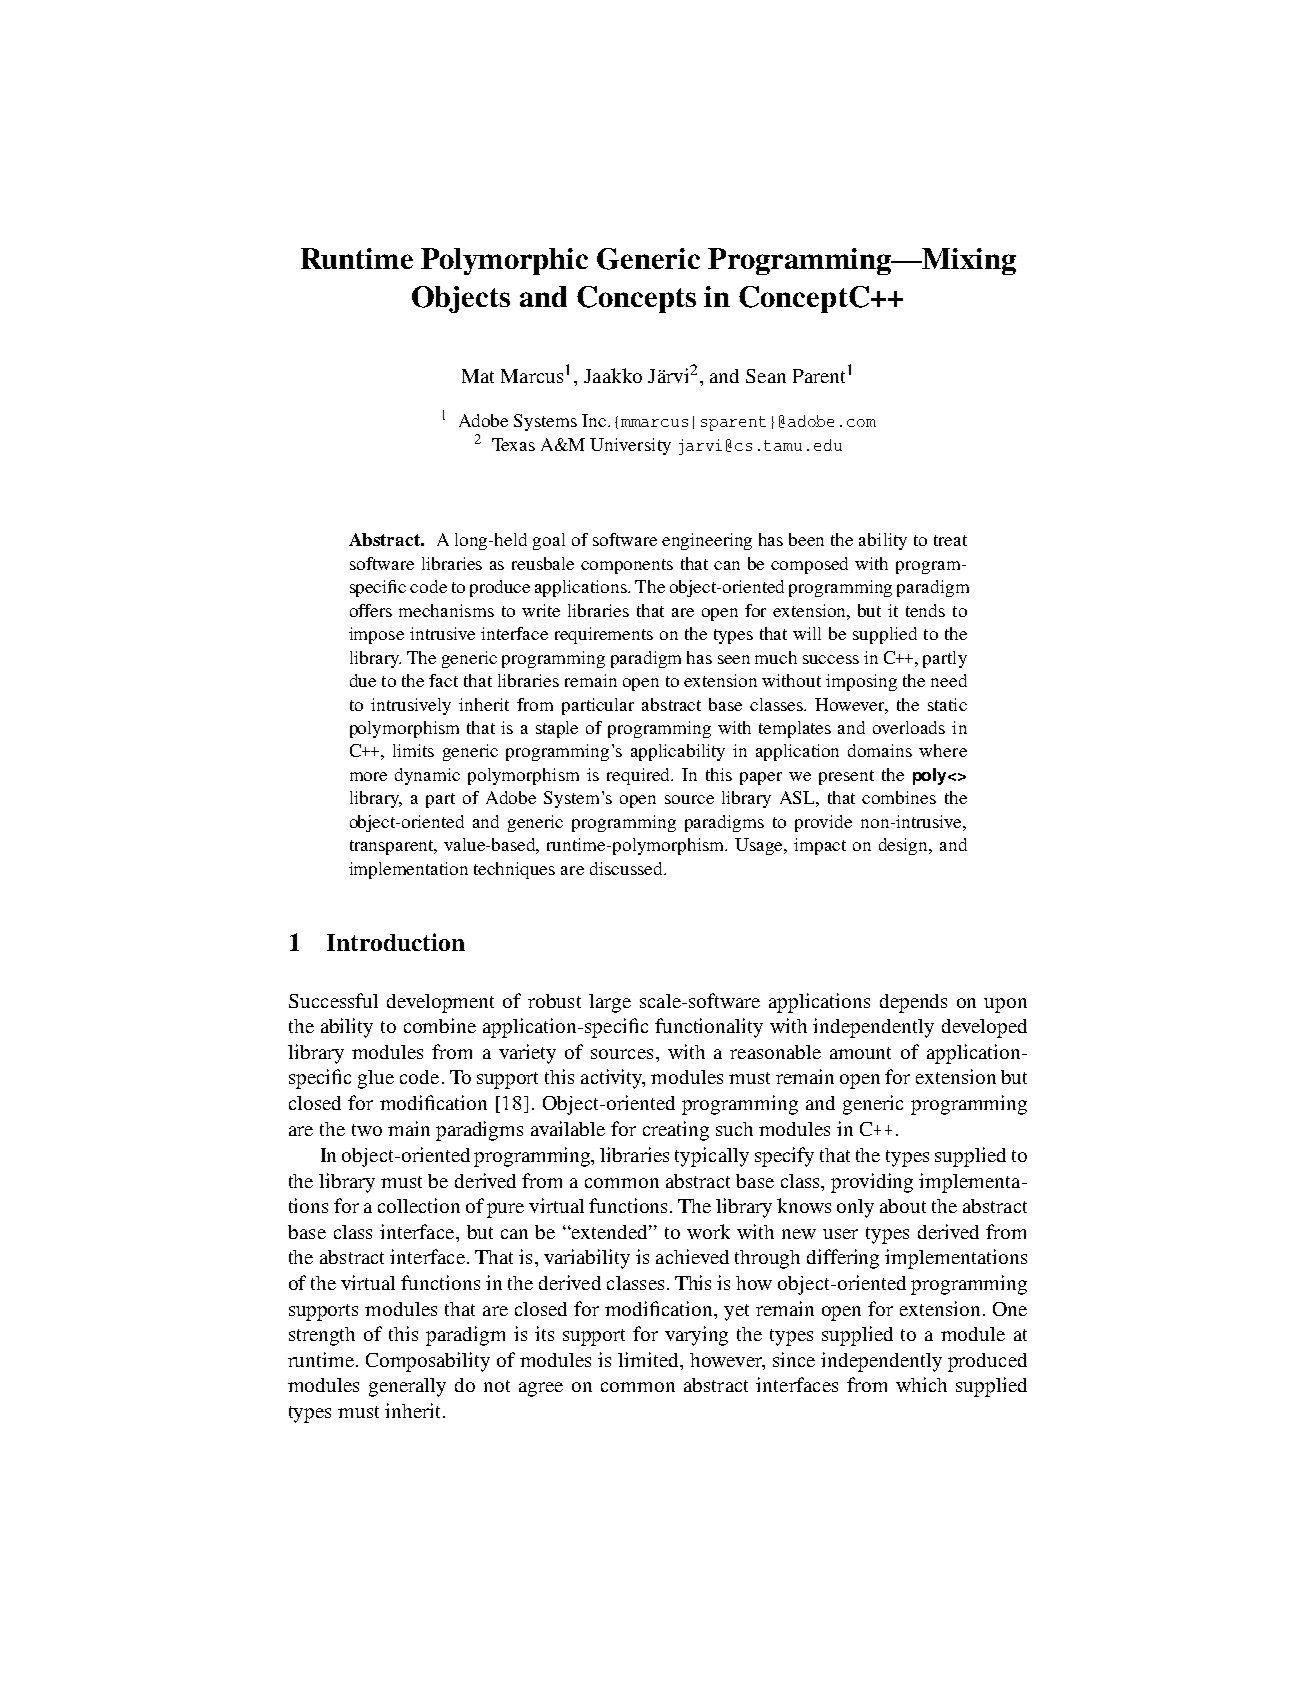 The height and width of the screenshot is (1694, 1309). What do you see at coordinates (905, 846) in the screenshot?
I see `design` at bounding box center [905, 846].
